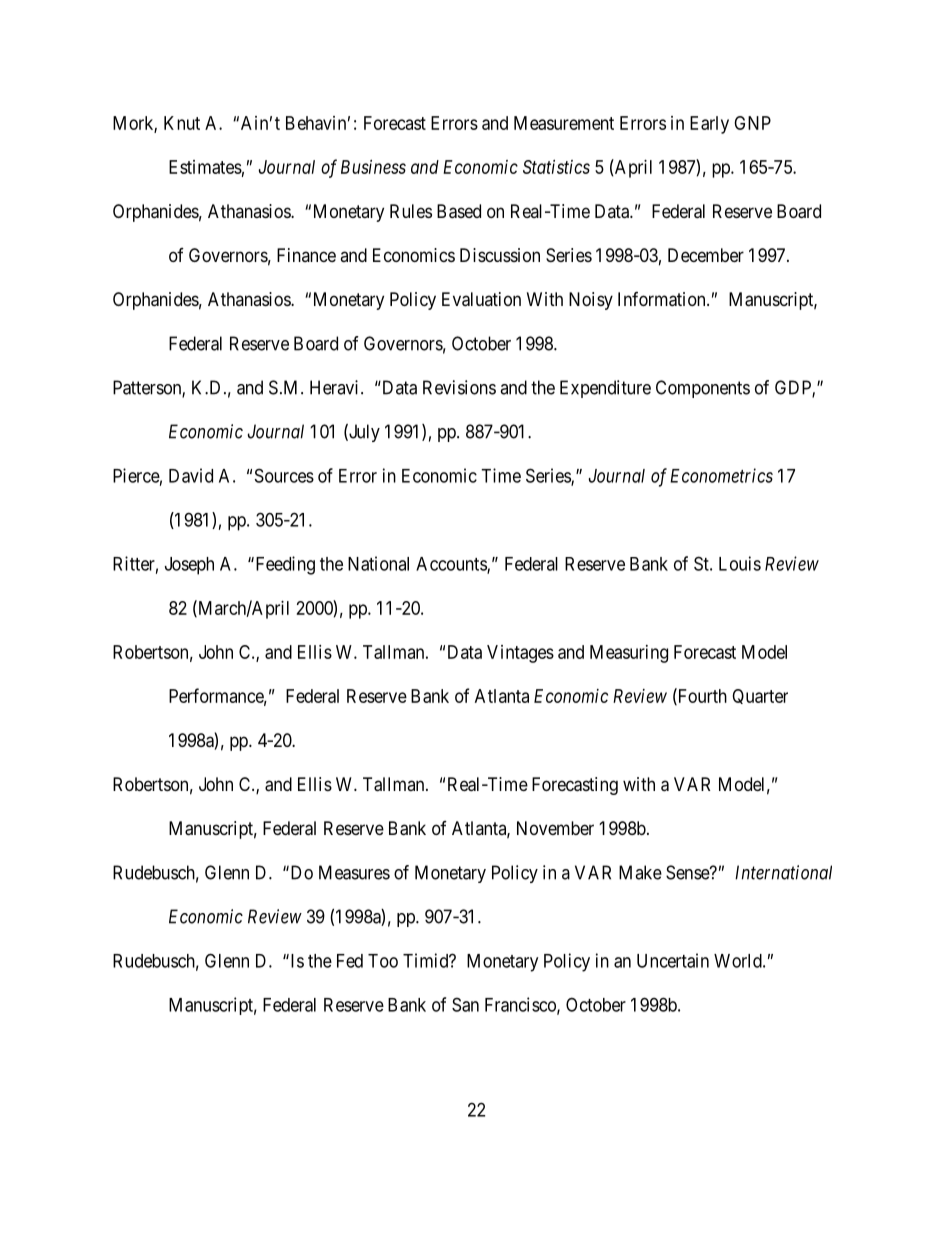 The image size is (952, 1233). What do you see at coordinates (459, 211) in the document?
I see `Based` at bounding box center [459, 211].
